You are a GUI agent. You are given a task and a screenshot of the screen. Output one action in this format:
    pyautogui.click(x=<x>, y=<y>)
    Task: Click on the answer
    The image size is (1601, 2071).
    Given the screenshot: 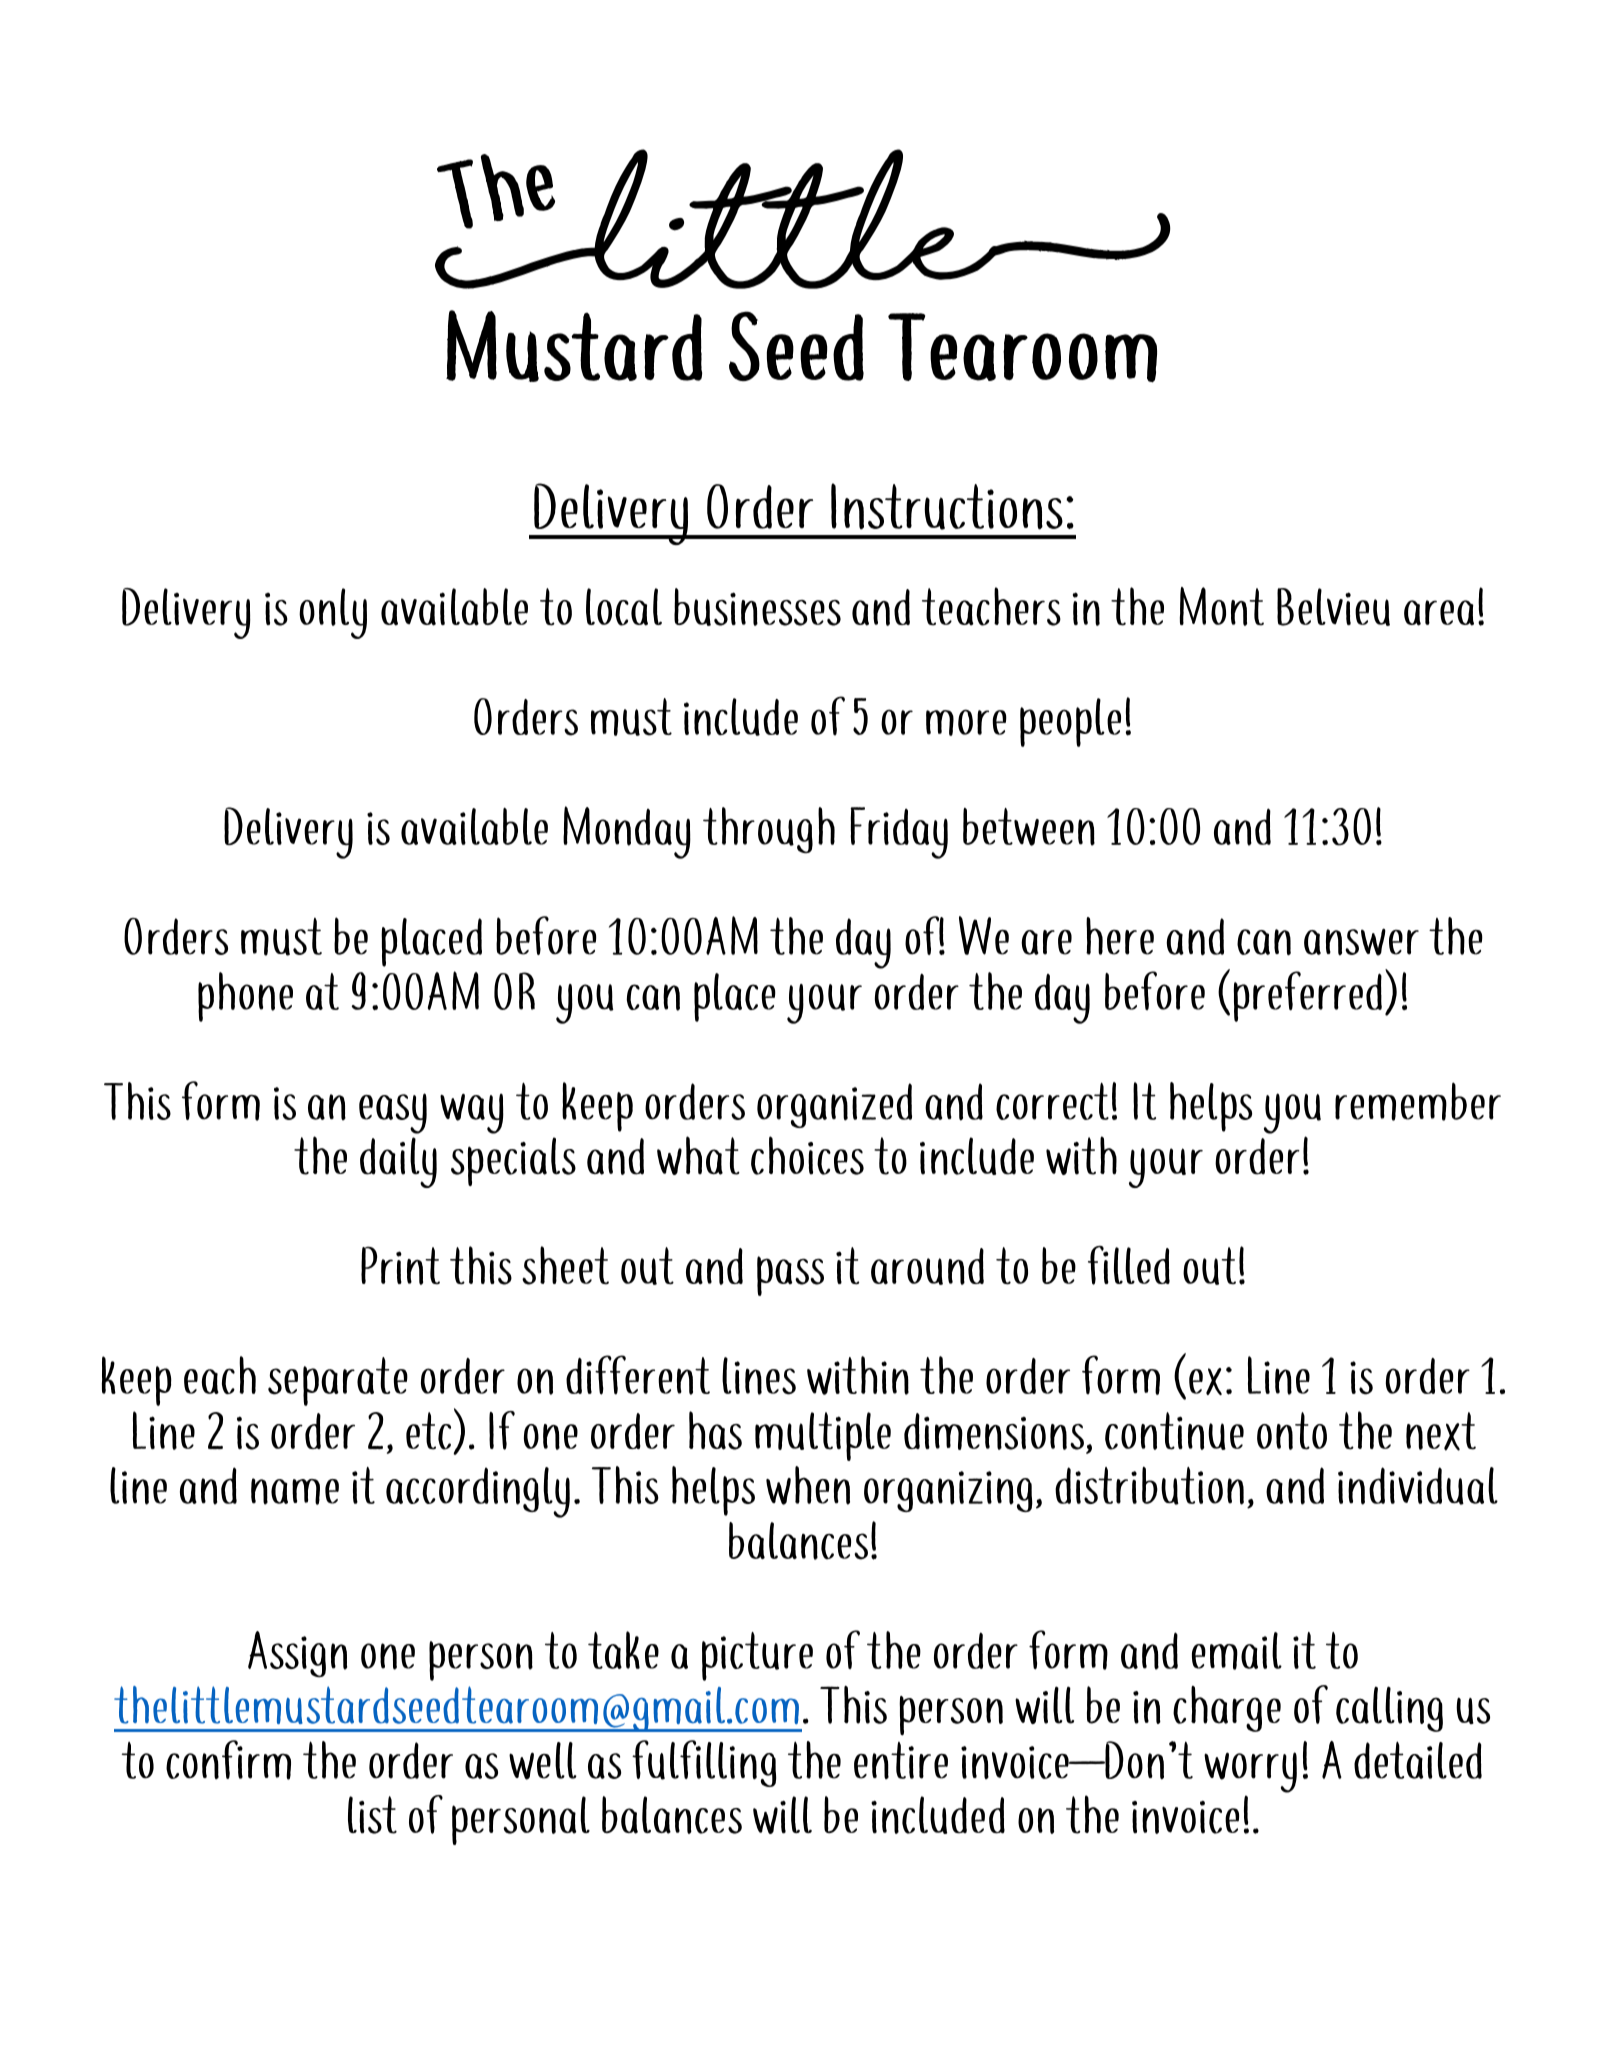 What is the action you would take?
    pyautogui.click(x=1361, y=942)
